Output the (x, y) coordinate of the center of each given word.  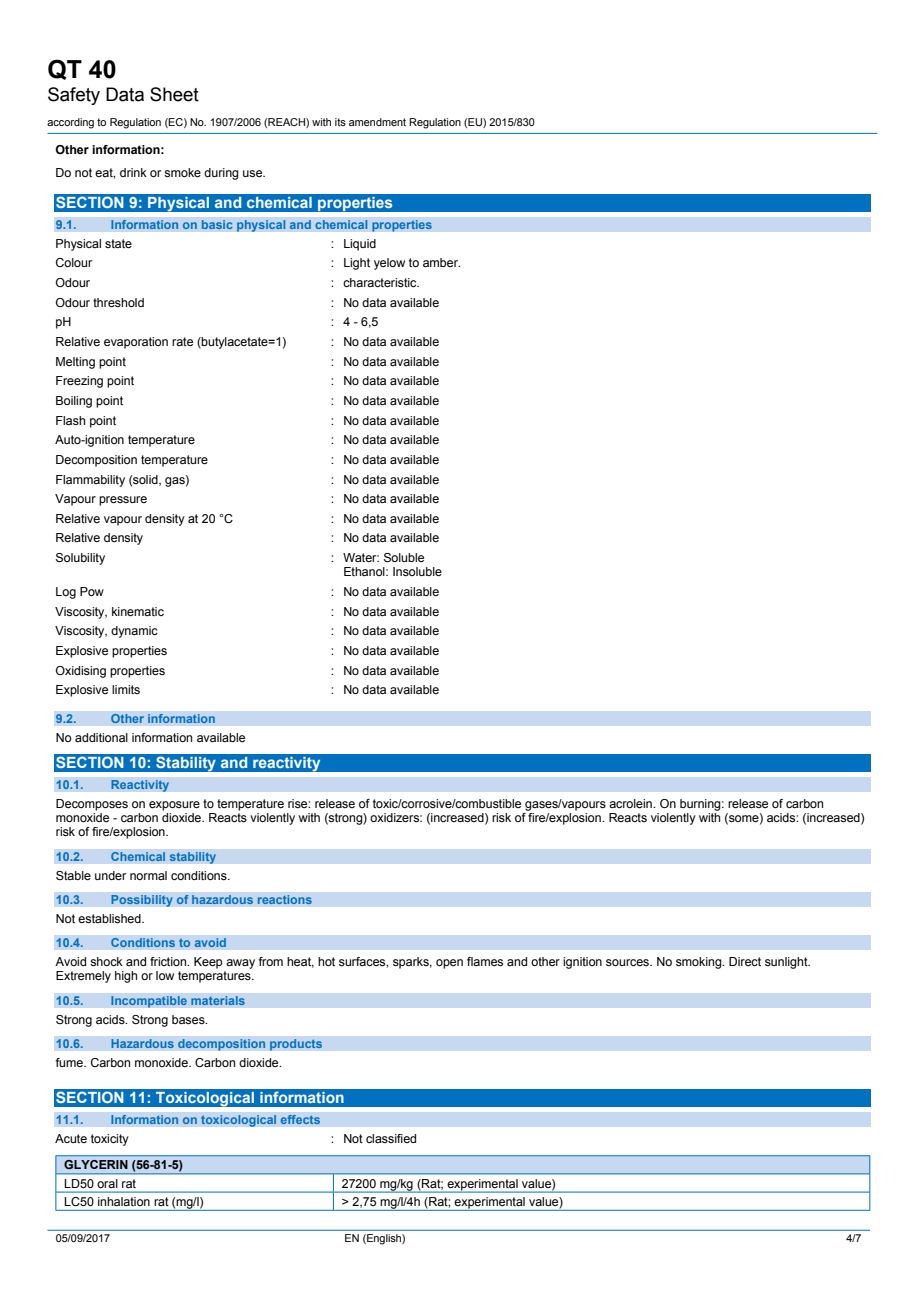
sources (628, 962)
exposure (174, 806)
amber (441, 262)
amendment (377, 122)
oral (107, 1183)
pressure (123, 501)
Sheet (174, 94)
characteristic (381, 282)
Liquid (360, 245)
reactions (284, 900)
